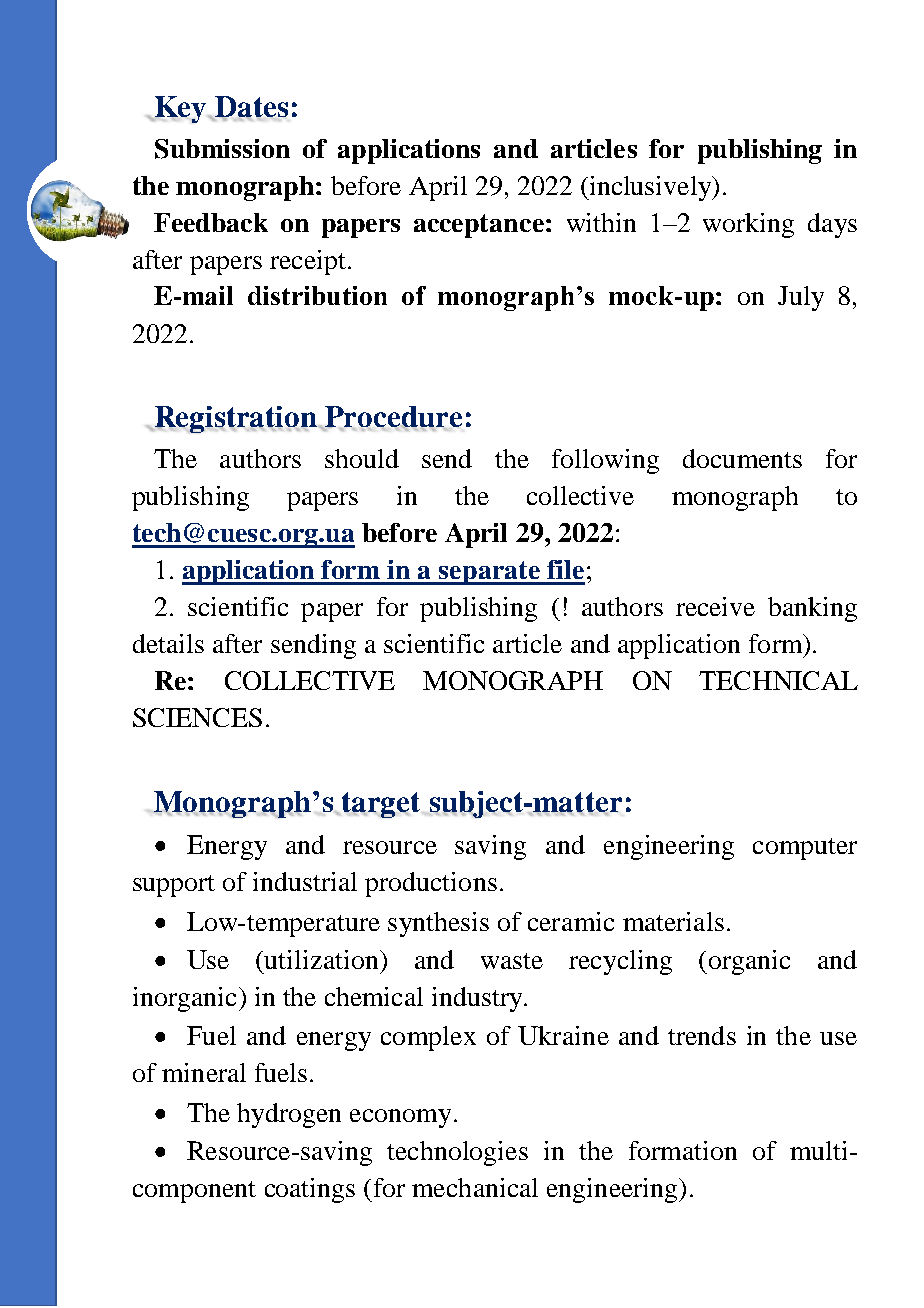 This screenshot has height=1308, width=924. What do you see at coordinates (222, 149) in the screenshot?
I see `Submission` at bounding box center [222, 149].
